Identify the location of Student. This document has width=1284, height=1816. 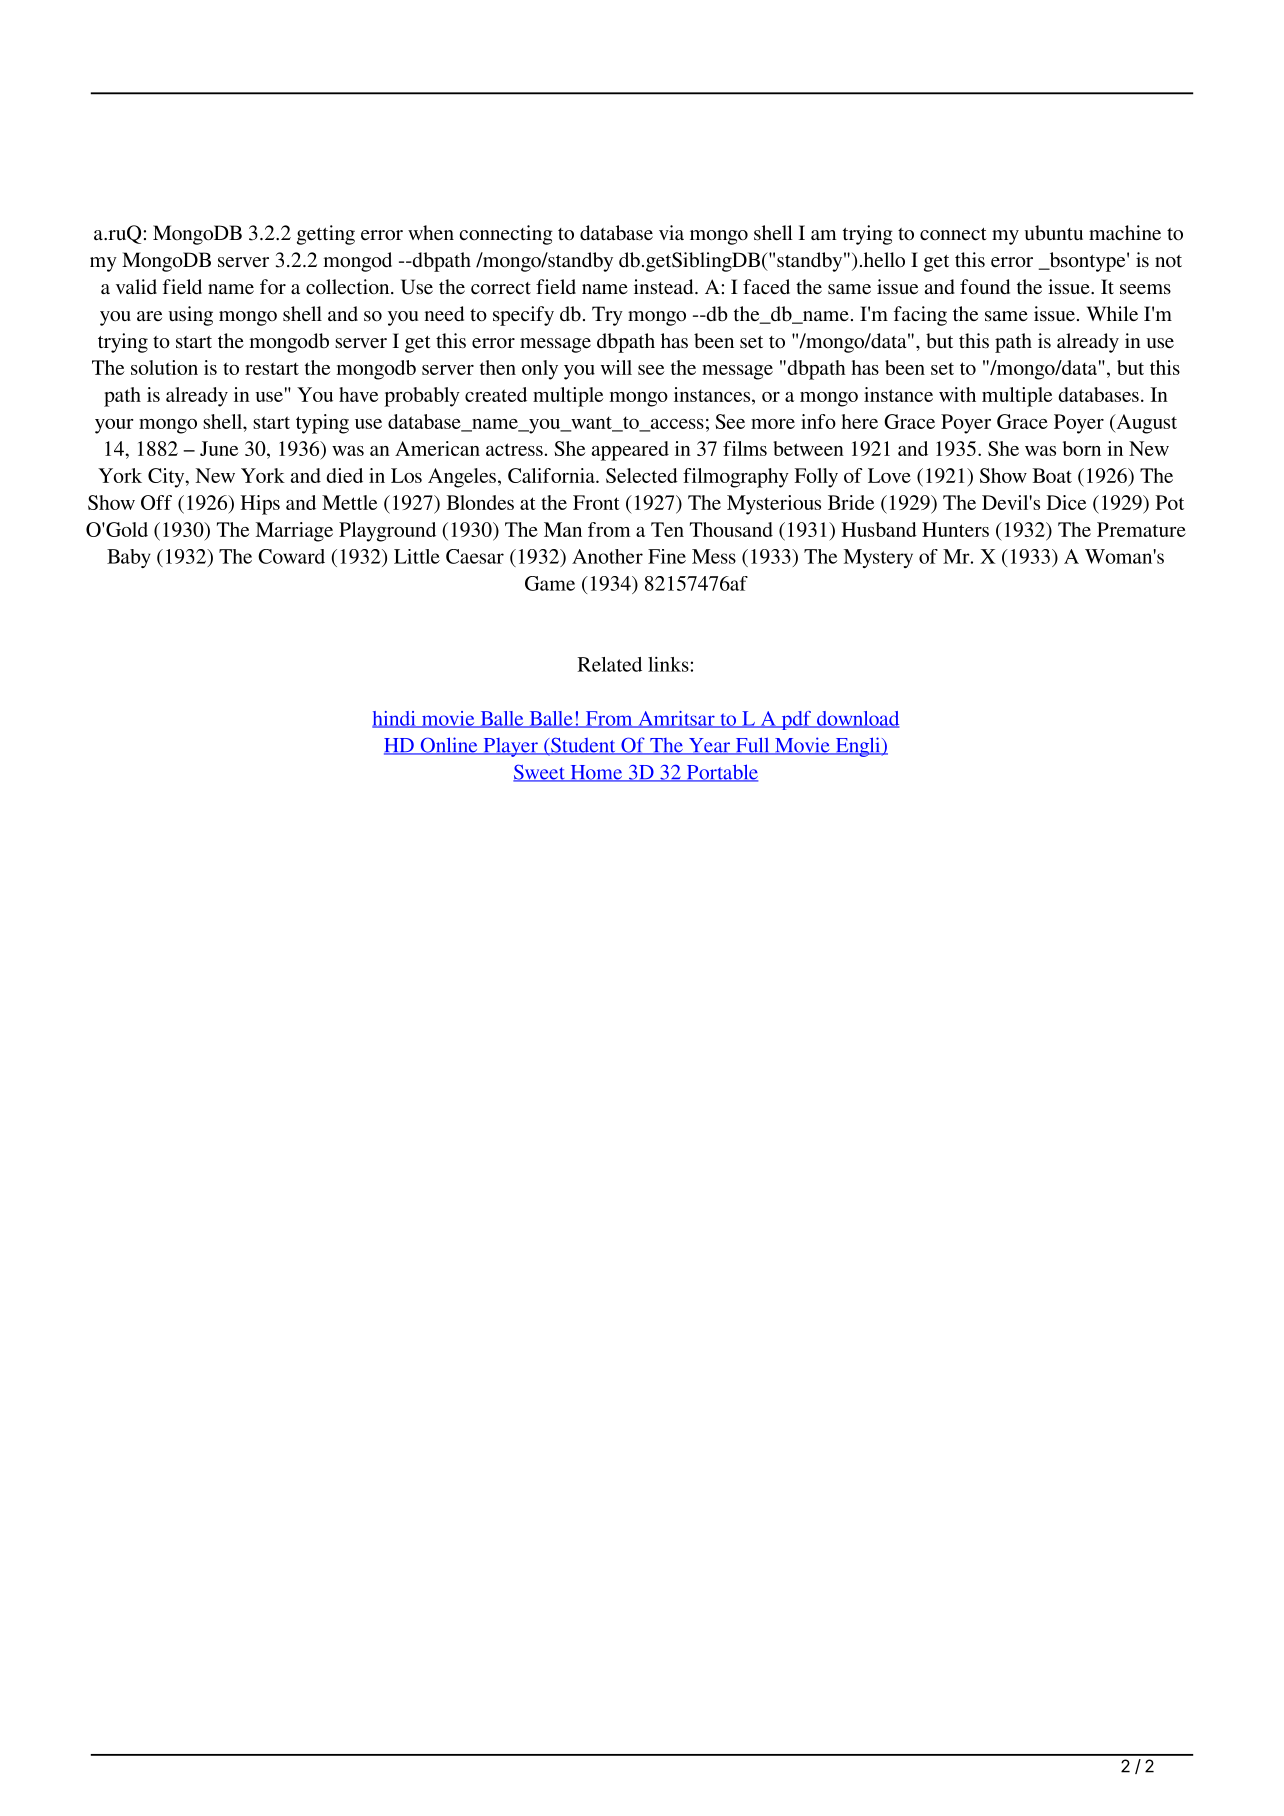
(583, 746).
